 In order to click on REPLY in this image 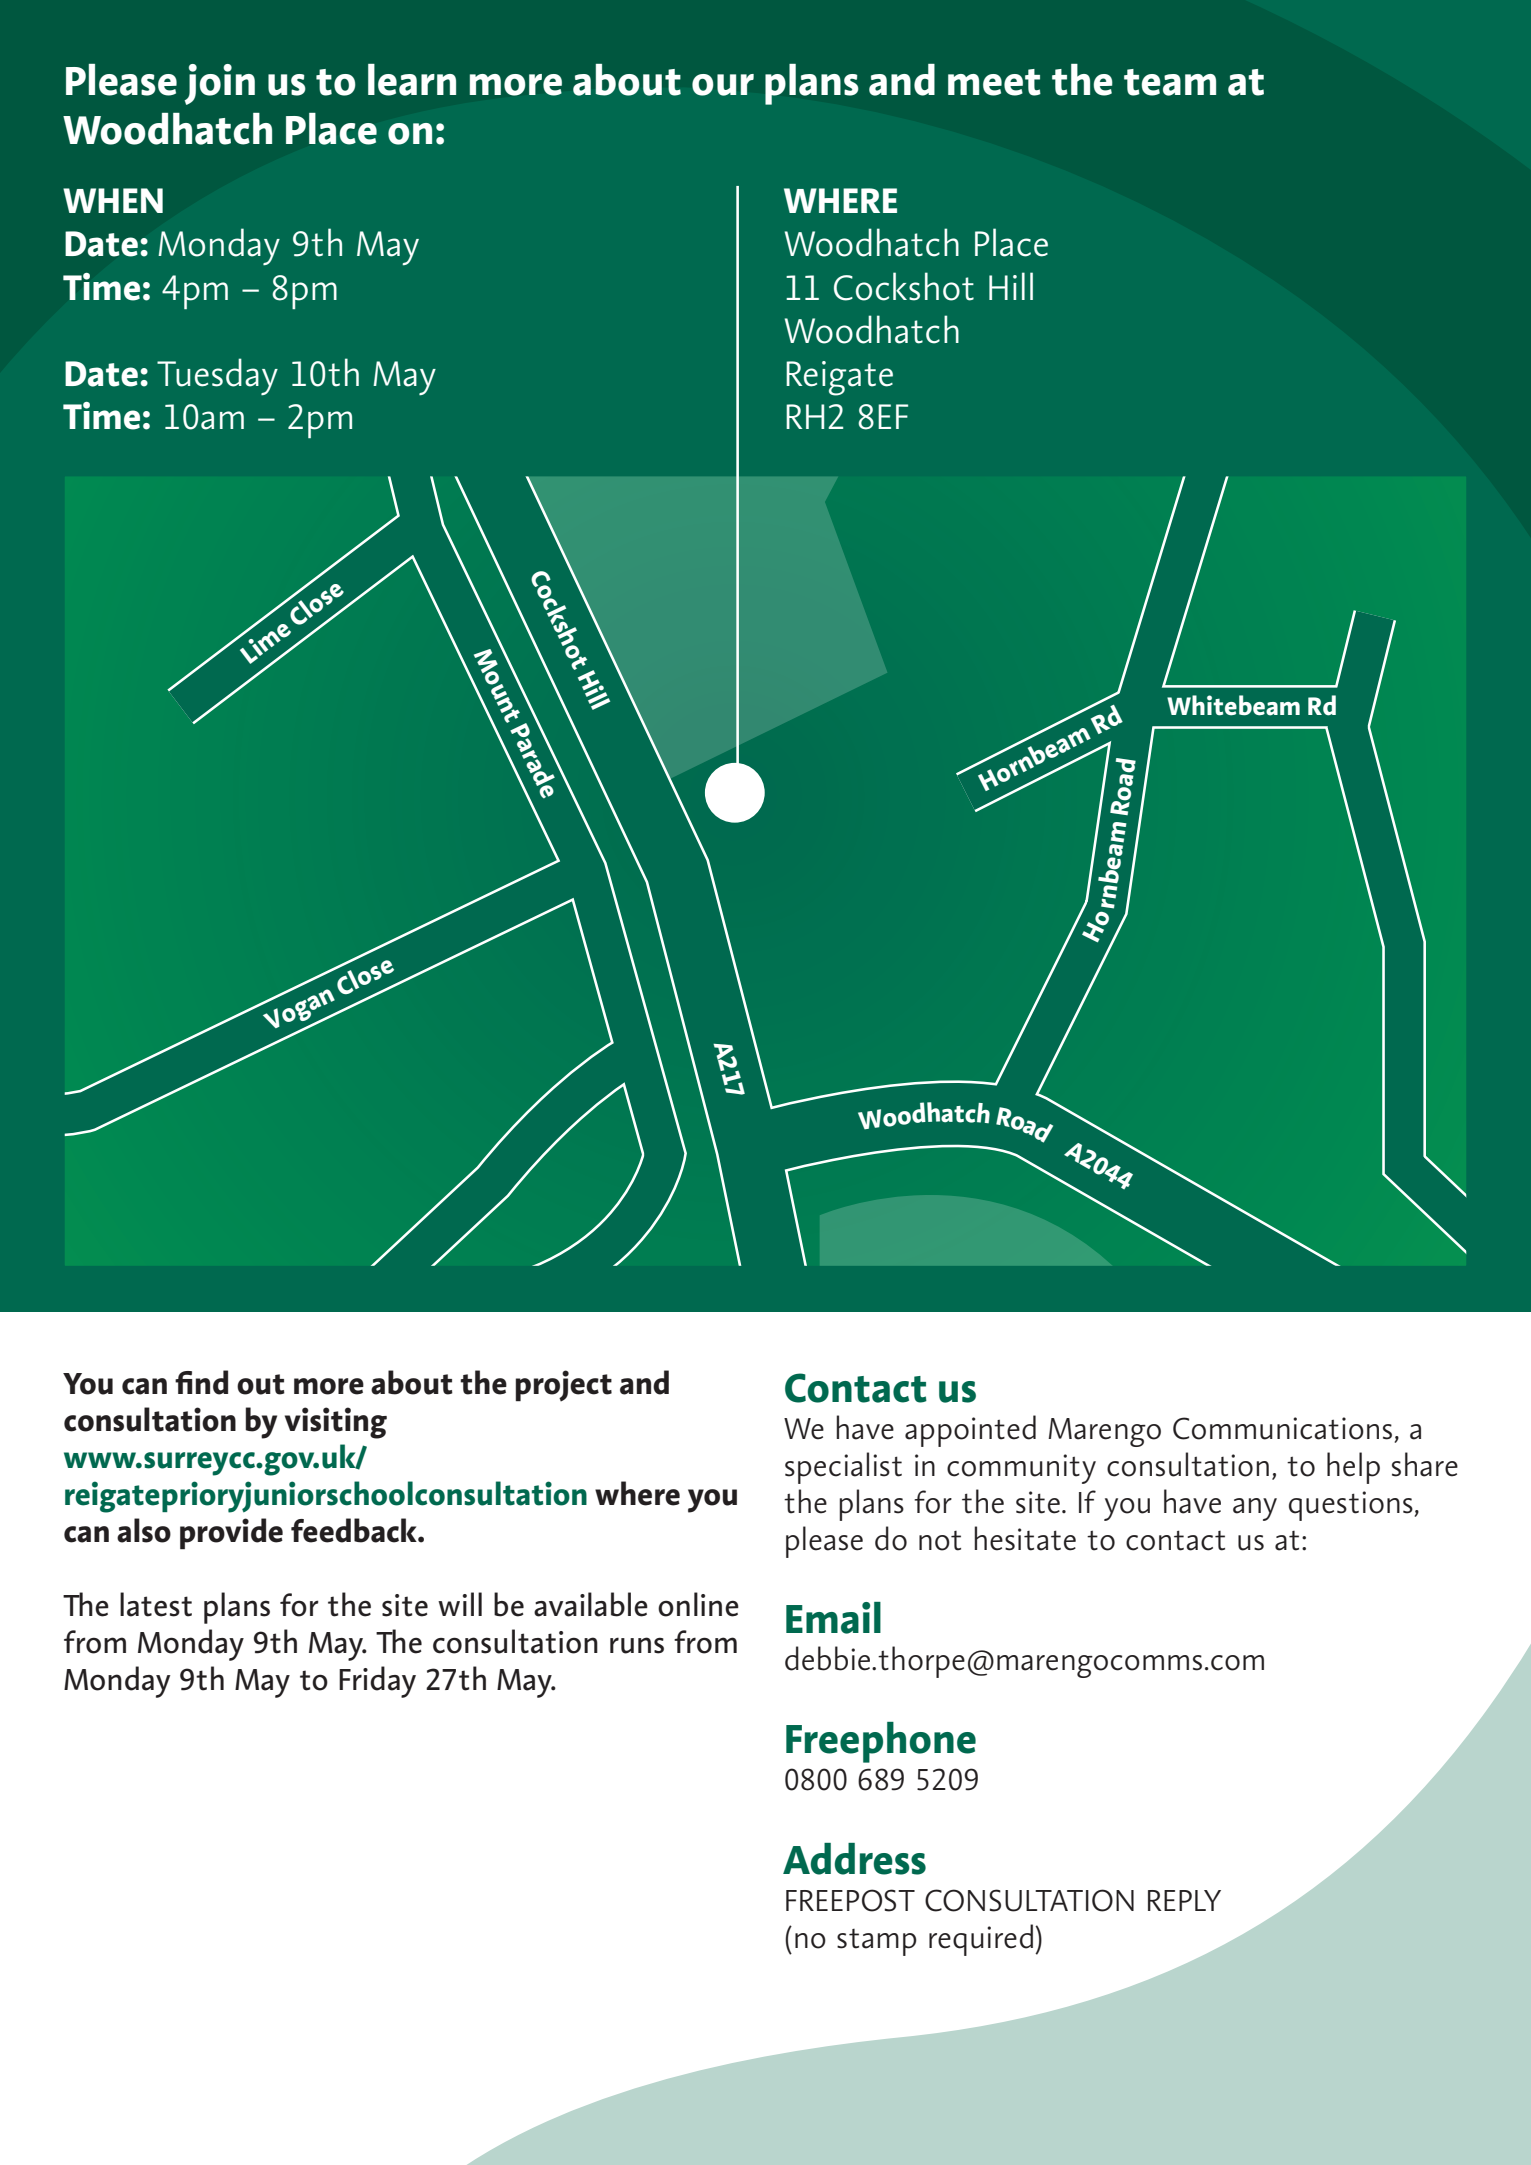, I will do `click(1184, 1900)`.
